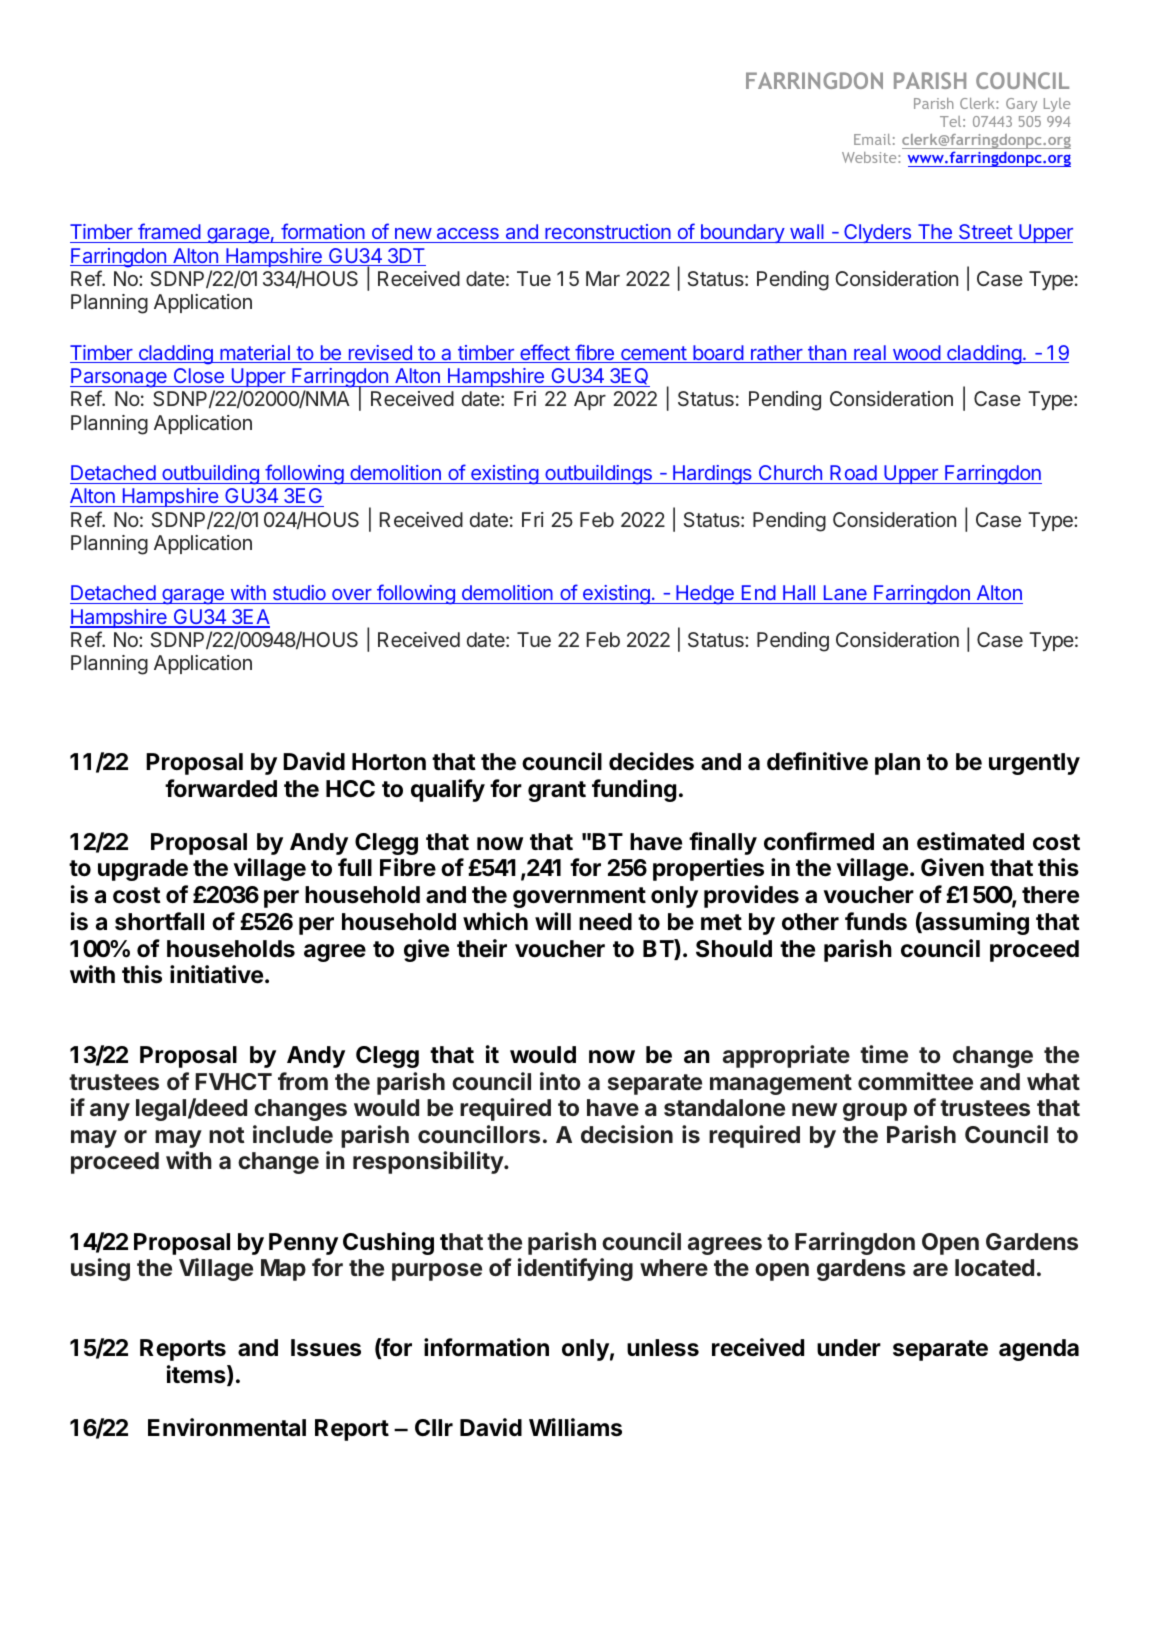  Describe the element at coordinates (607, 233) in the screenshot. I see `reconstruction` at that location.
